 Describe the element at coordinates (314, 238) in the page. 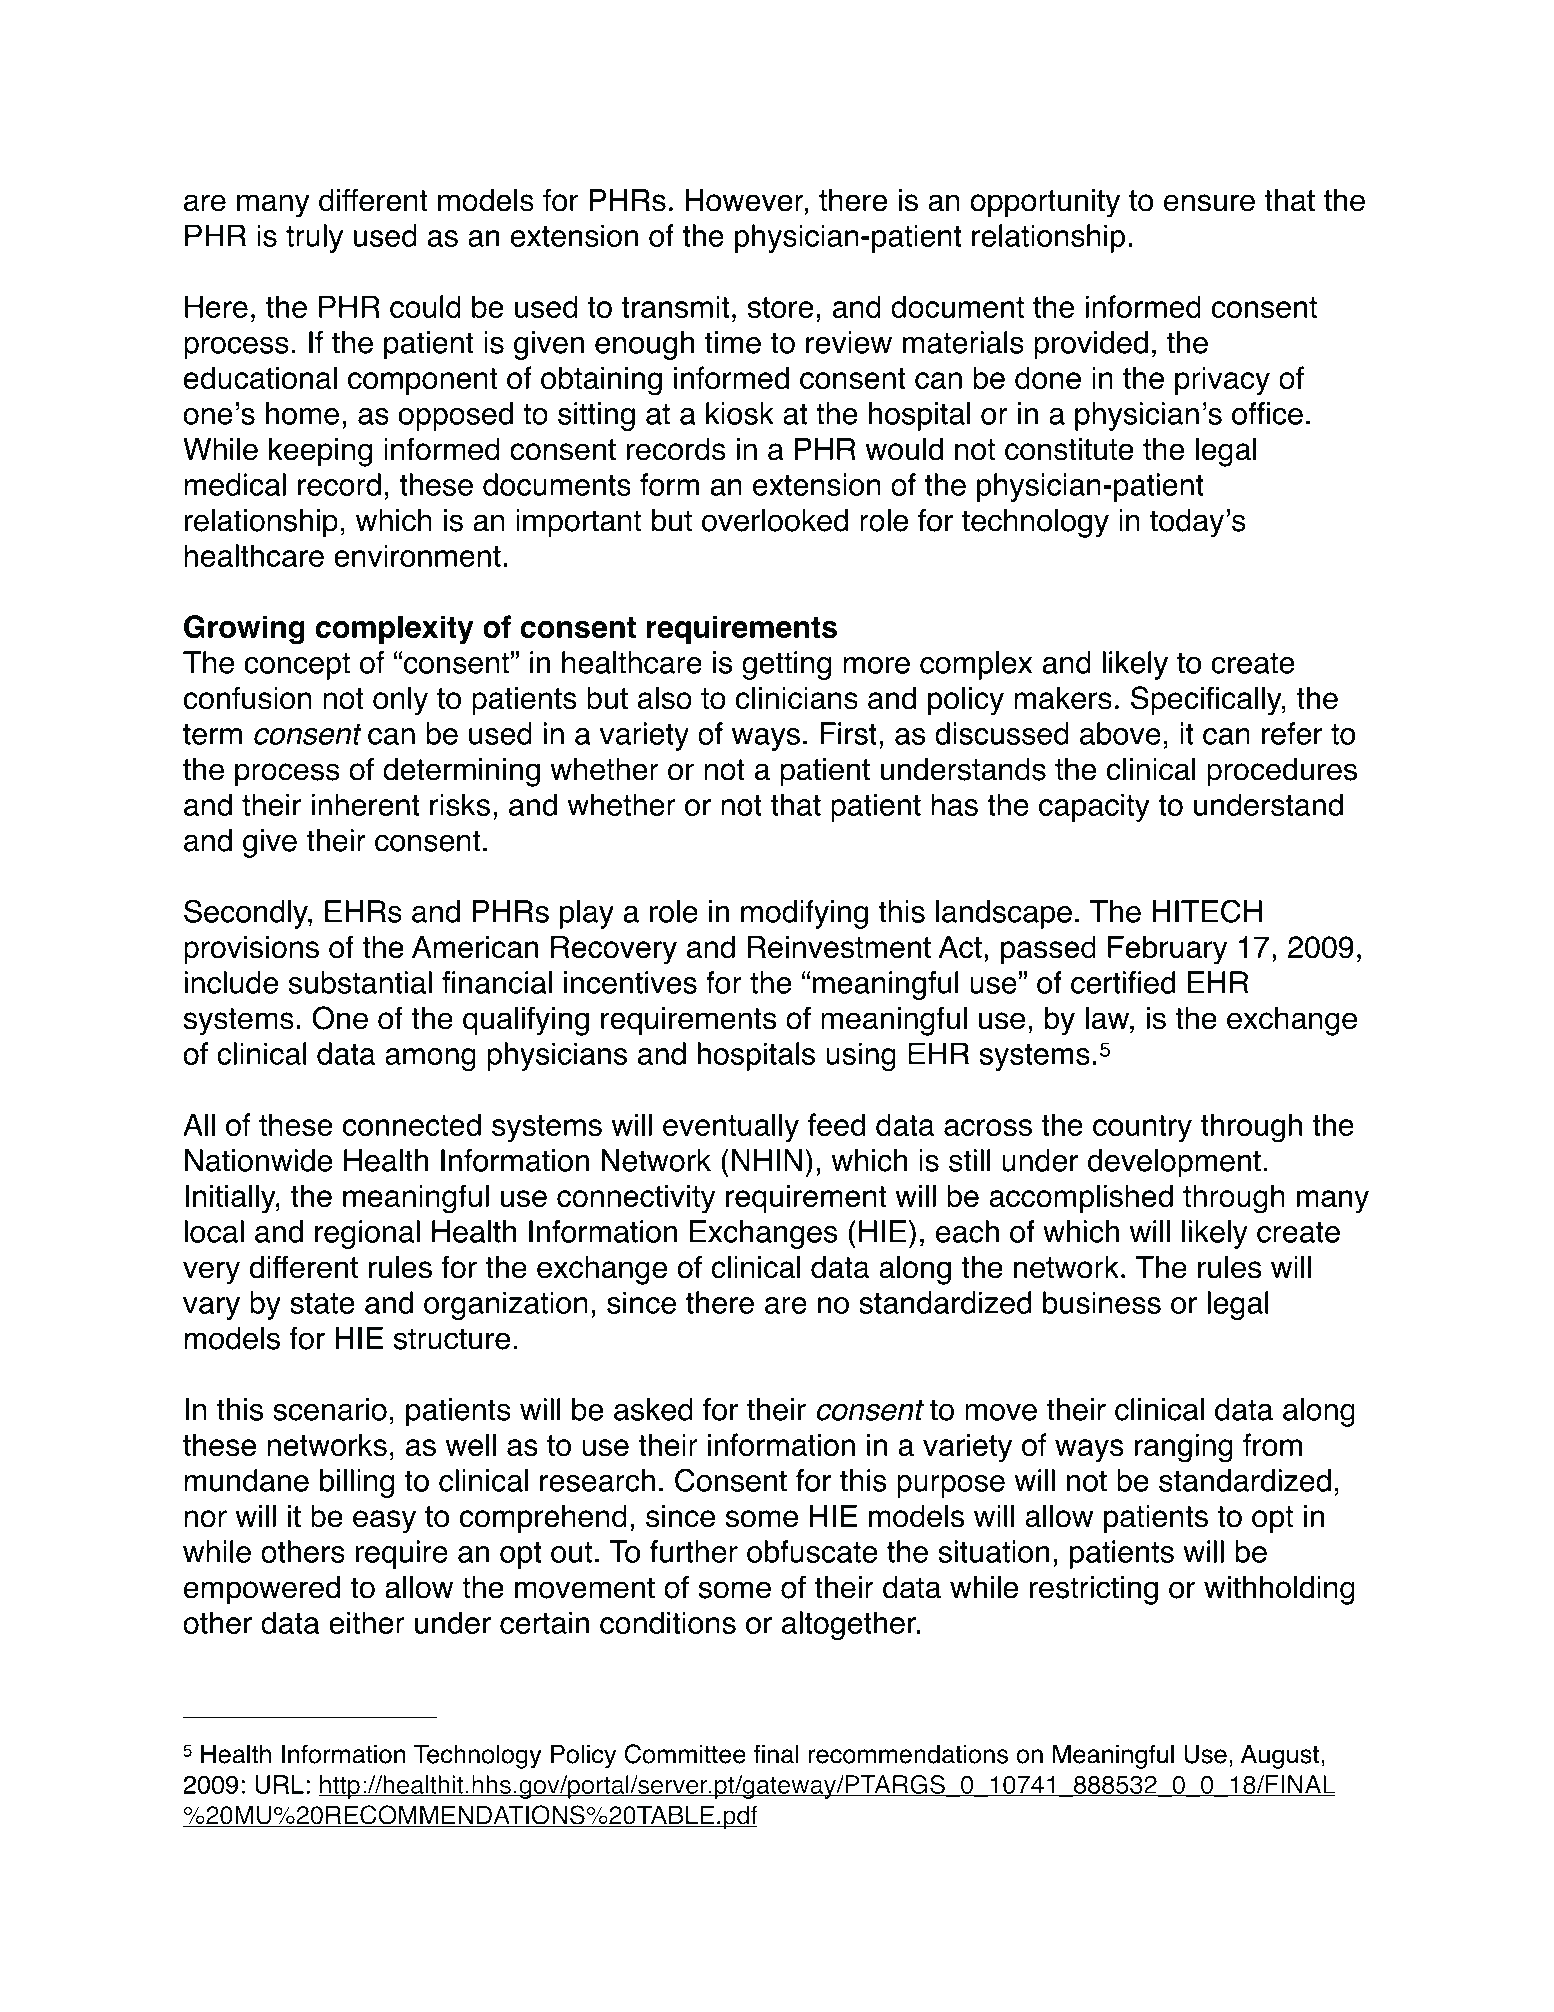

I see `truly` at that location.
